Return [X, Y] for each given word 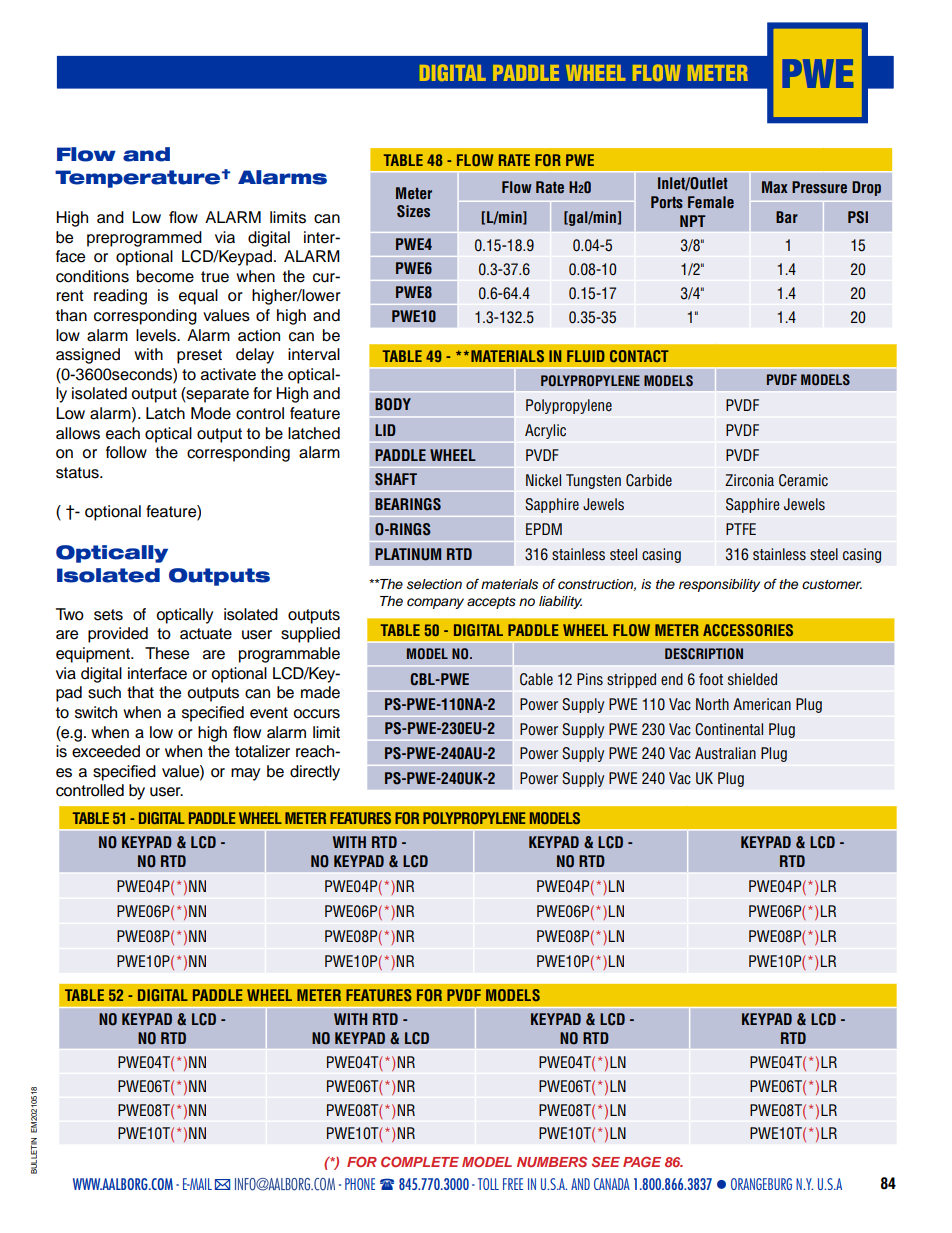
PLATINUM [408, 554]
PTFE [741, 529]
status [78, 473]
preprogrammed [144, 239]
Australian [725, 753]
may [245, 774]
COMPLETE [420, 1161]
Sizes [413, 211]
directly [315, 773]
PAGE [642, 1161]
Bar [787, 217]
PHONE [360, 1184]
